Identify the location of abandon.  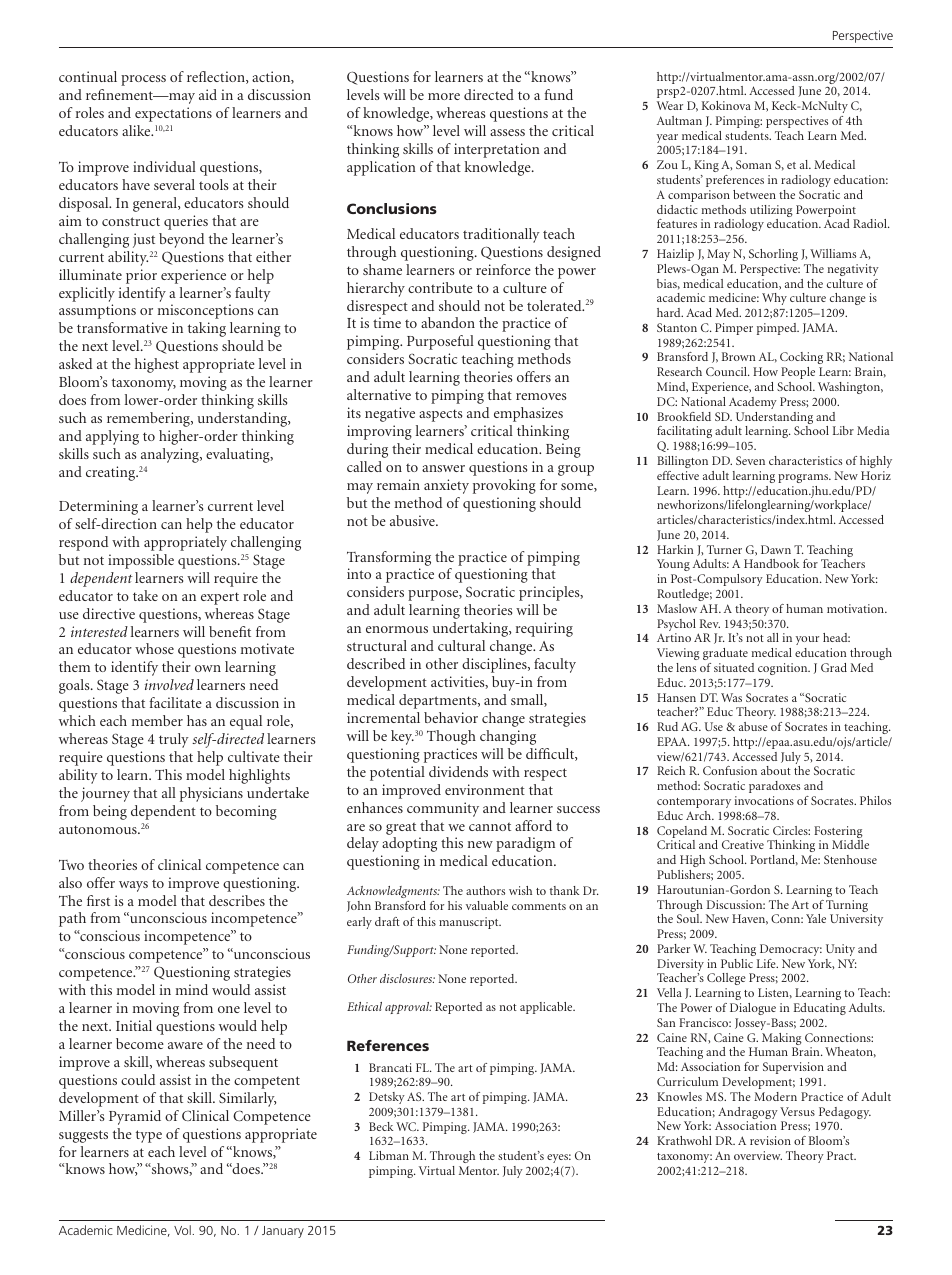
(448, 322).
